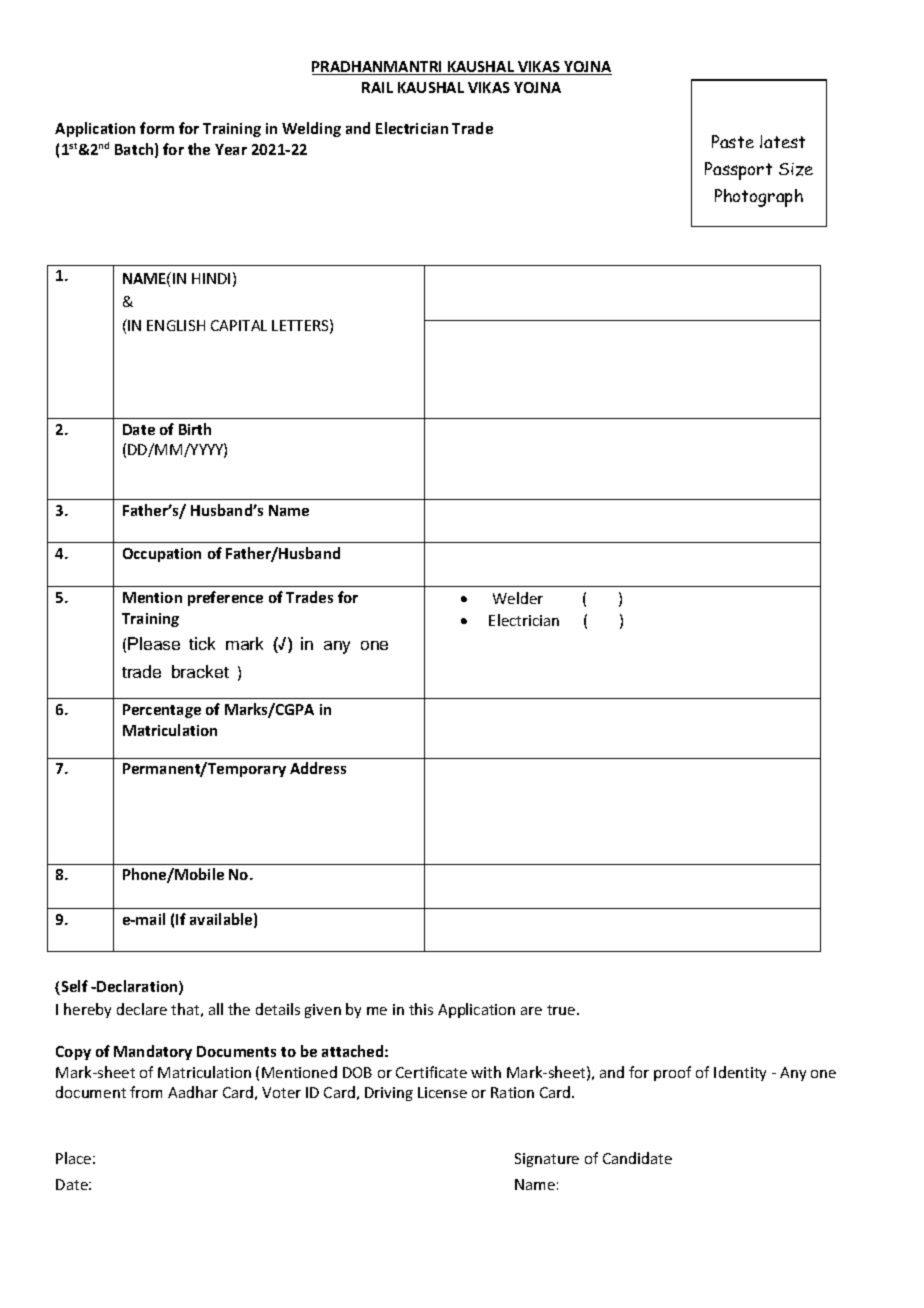 This document has width=924, height=1308. I want to click on Photograph, so click(759, 198).
